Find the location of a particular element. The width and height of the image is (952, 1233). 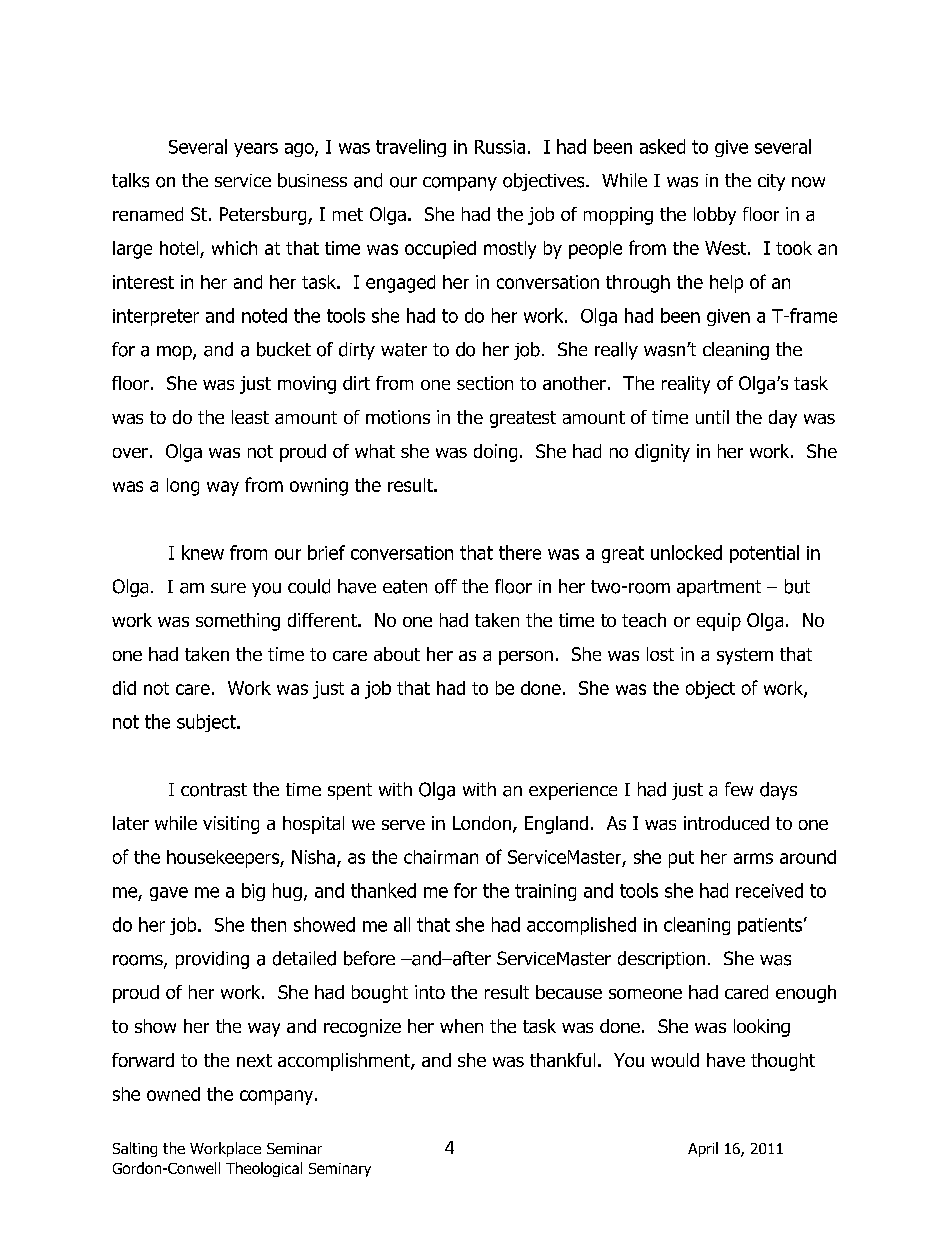

something is located at coordinates (238, 622).
